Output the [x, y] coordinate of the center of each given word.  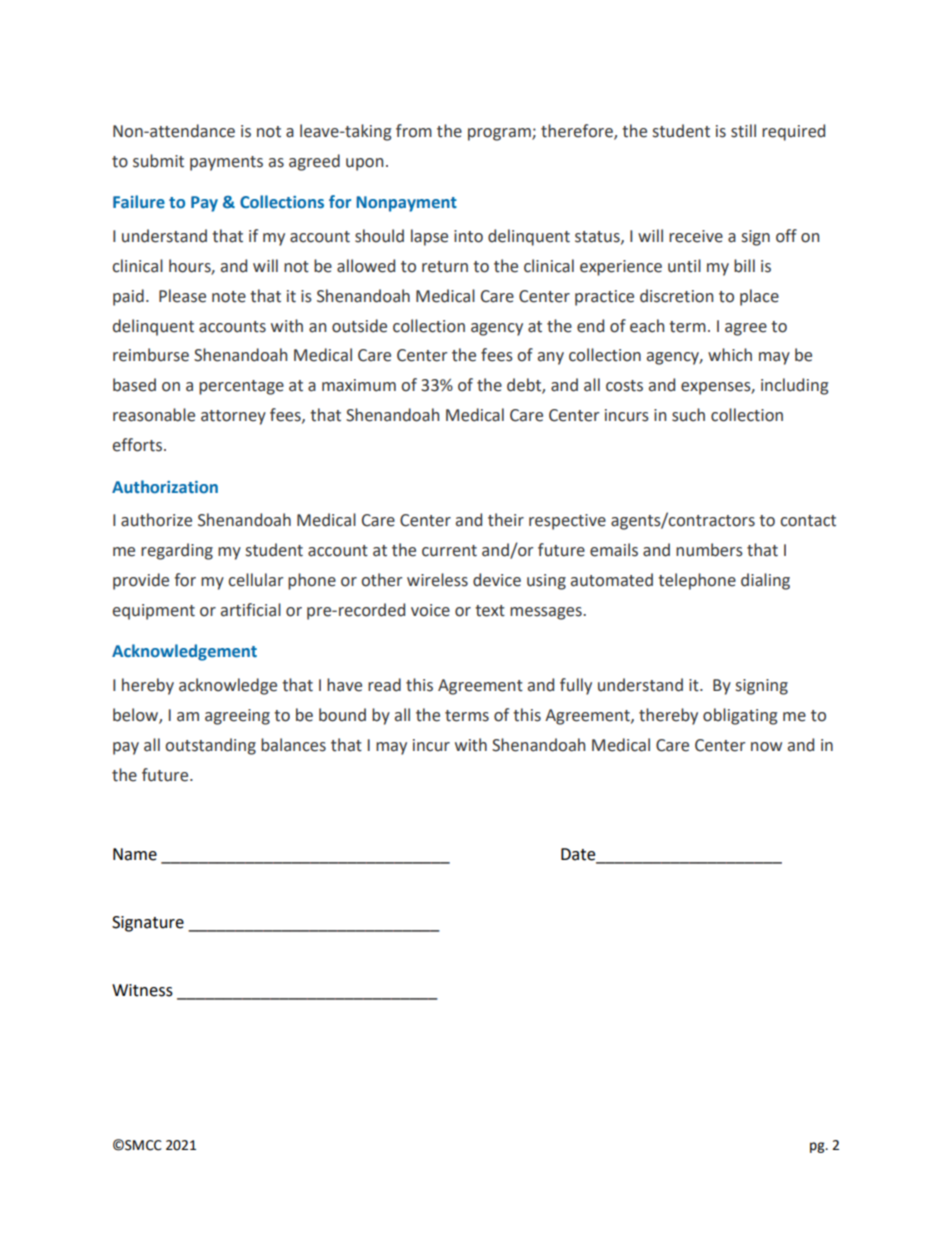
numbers [709, 550]
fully [576, 686]
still [743, 131]
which [730, 355]
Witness [142, 990]
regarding [177, 551]
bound [342, 715]
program [500, 134]
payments [226, 163]
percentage [241, 387]
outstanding [210, 746]
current [449, 551]
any [551, 358]
